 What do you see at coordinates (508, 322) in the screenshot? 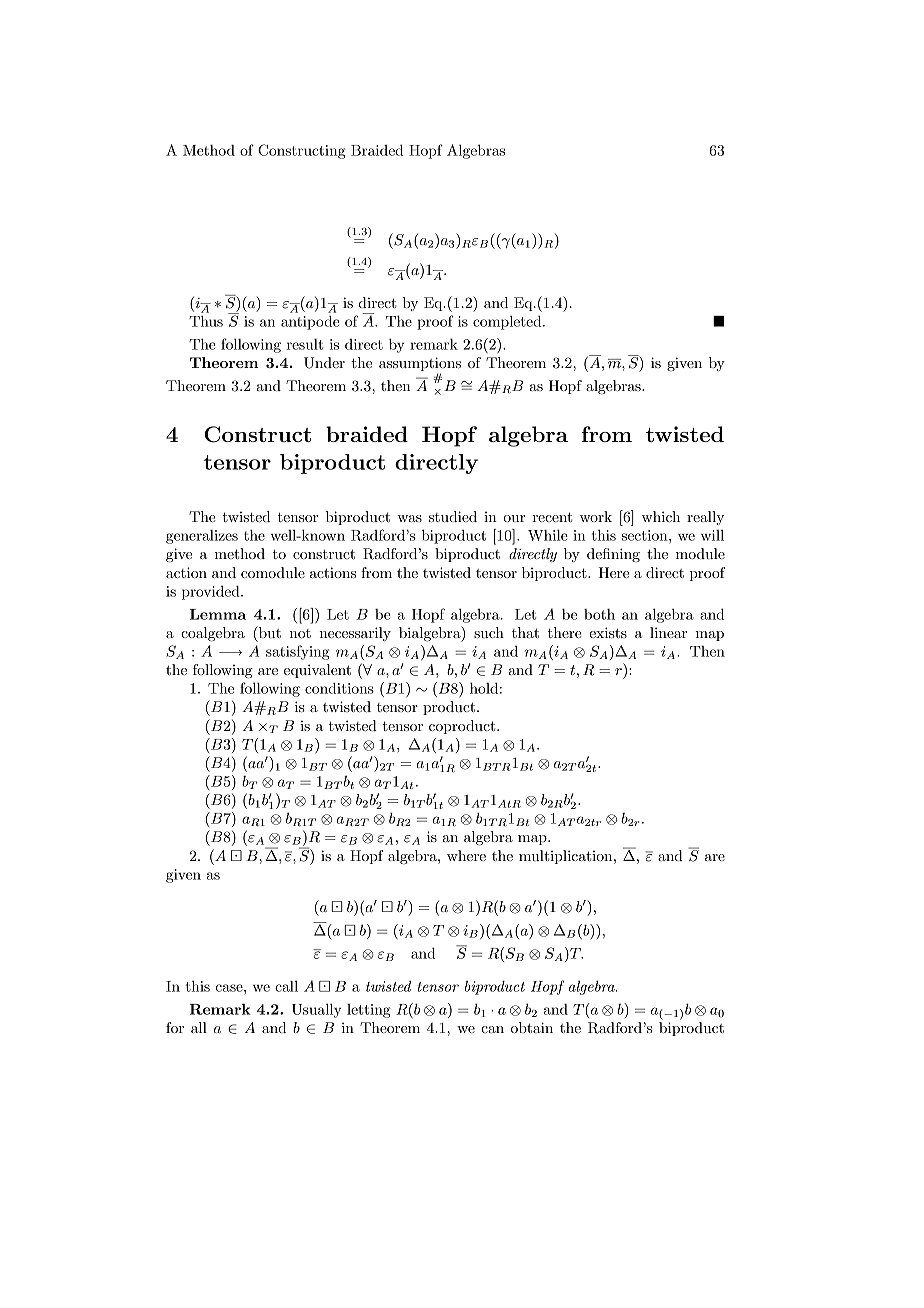
I see `completed` at bounding box center [508, 322].
